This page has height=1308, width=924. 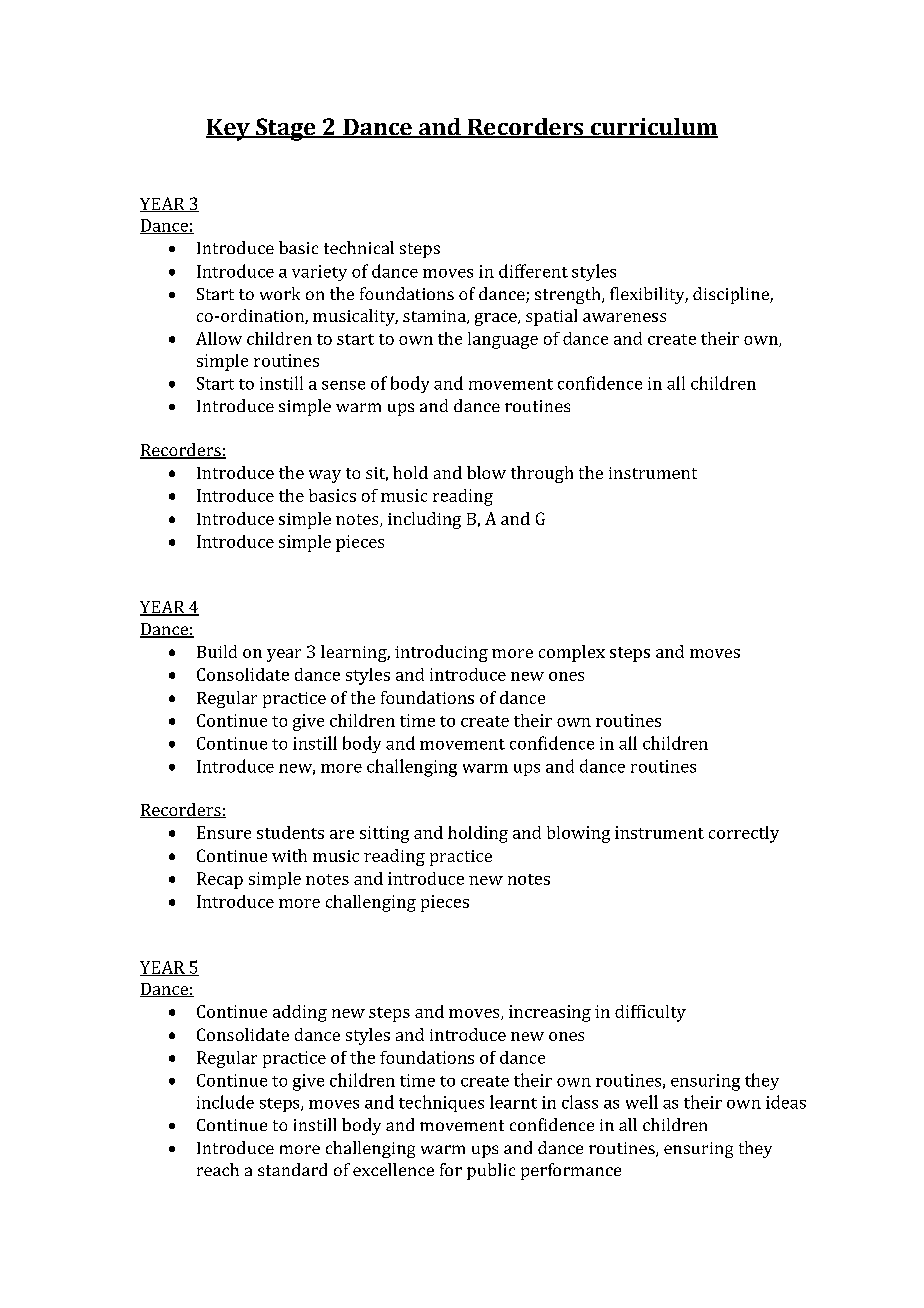 What do you see at coordinates (292, 1169) in the page?
I see `standard` at bounding box center [292, 1169].
